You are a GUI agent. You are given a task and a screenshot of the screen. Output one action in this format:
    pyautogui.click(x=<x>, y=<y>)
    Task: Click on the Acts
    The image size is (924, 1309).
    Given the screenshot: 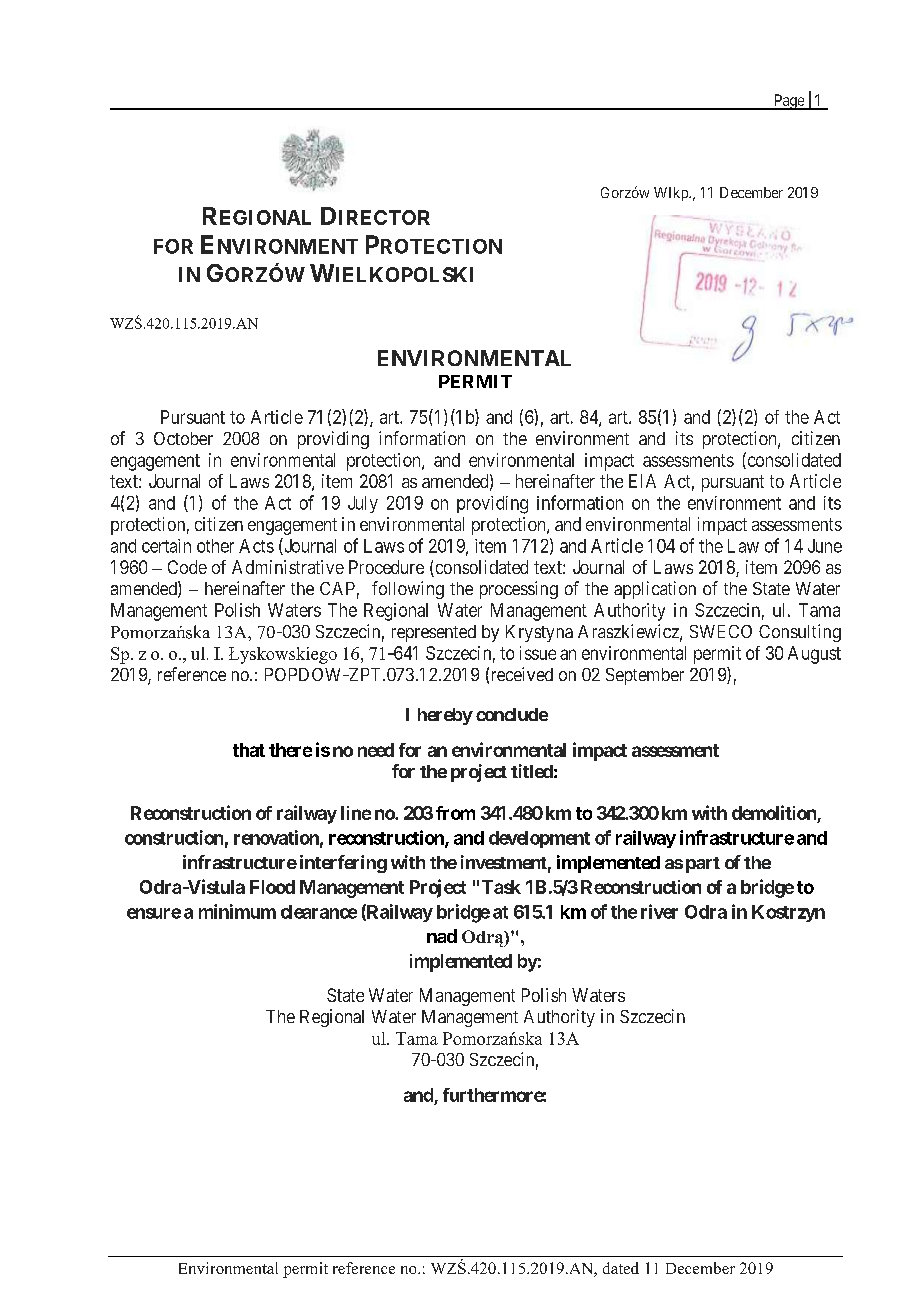 What is the action you would take?
    pyautogui.click(x=256, y=546)
